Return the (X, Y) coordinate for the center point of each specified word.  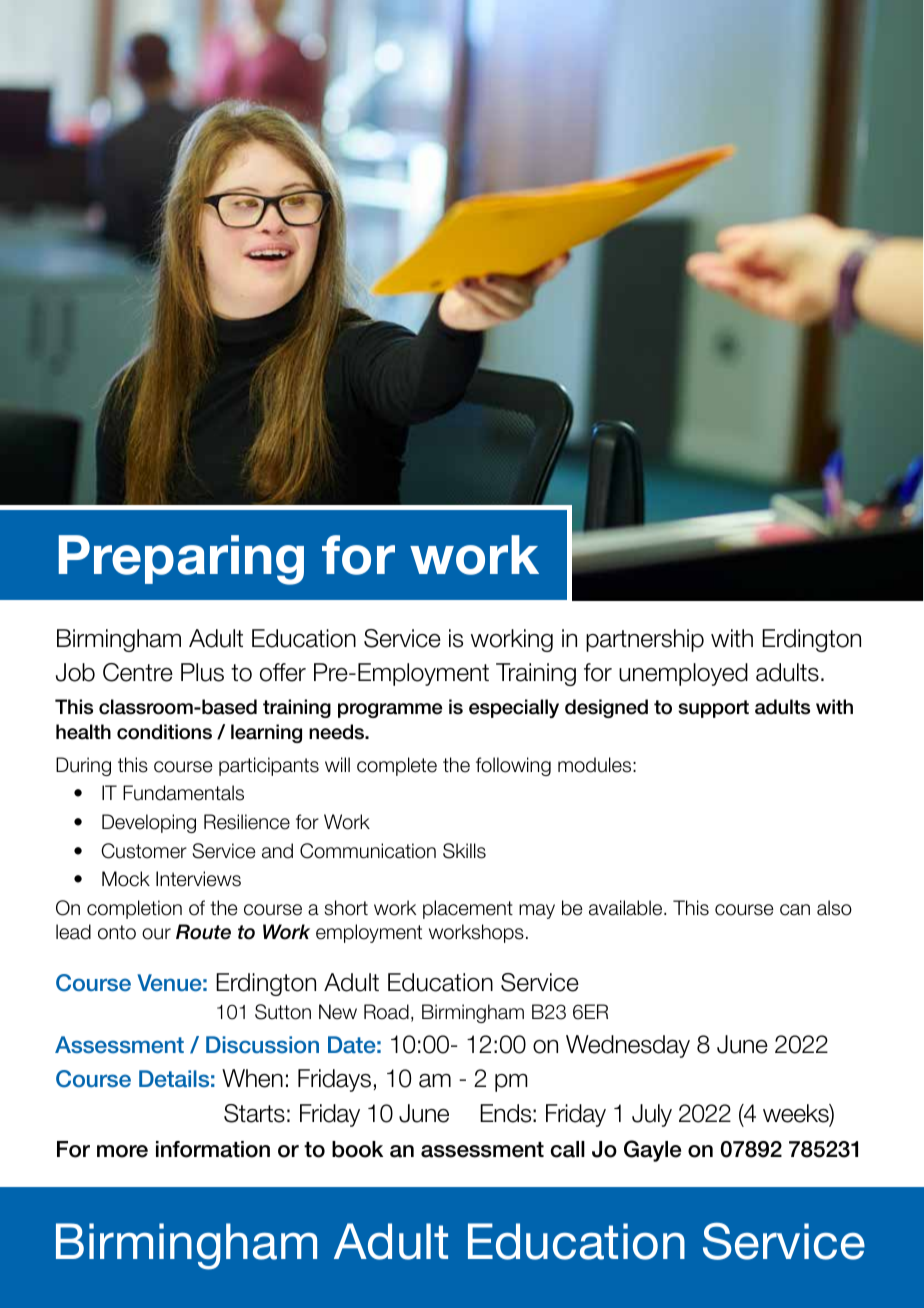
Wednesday (628, 1046)
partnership (645, 640)
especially (514, 708)
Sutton (283, 1012)
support (713, 709)
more (122, 1151)
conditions (164, 732)
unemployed (683, 674)
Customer (144, 851)
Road (386, 1012)
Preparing (181, 560)
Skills (464, 851)
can (795, 910)
